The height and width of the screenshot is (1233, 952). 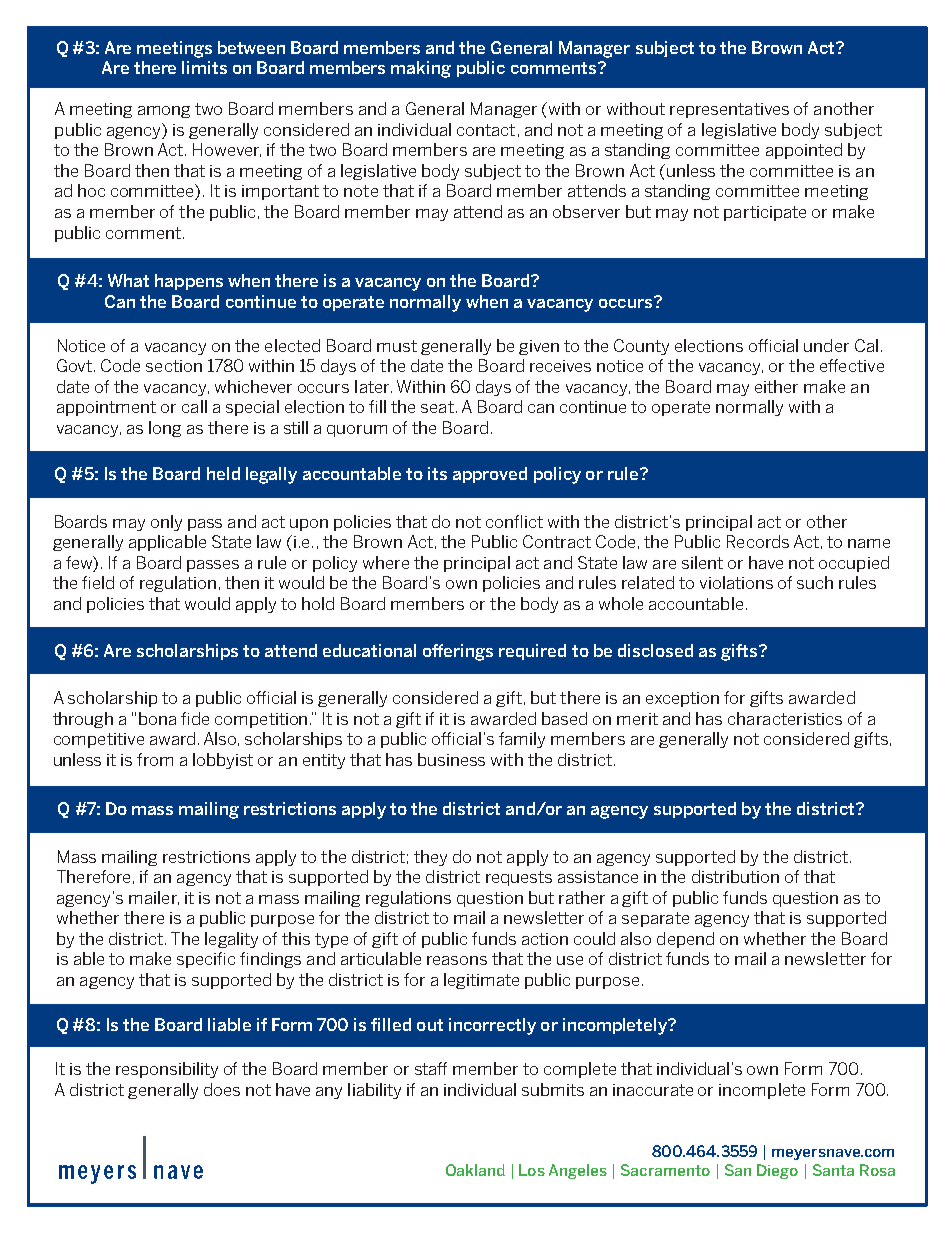 What do you see at coordinates (777, 1171) in the screenshot?
I see `Diego` at bounding box center [777, 1171].
